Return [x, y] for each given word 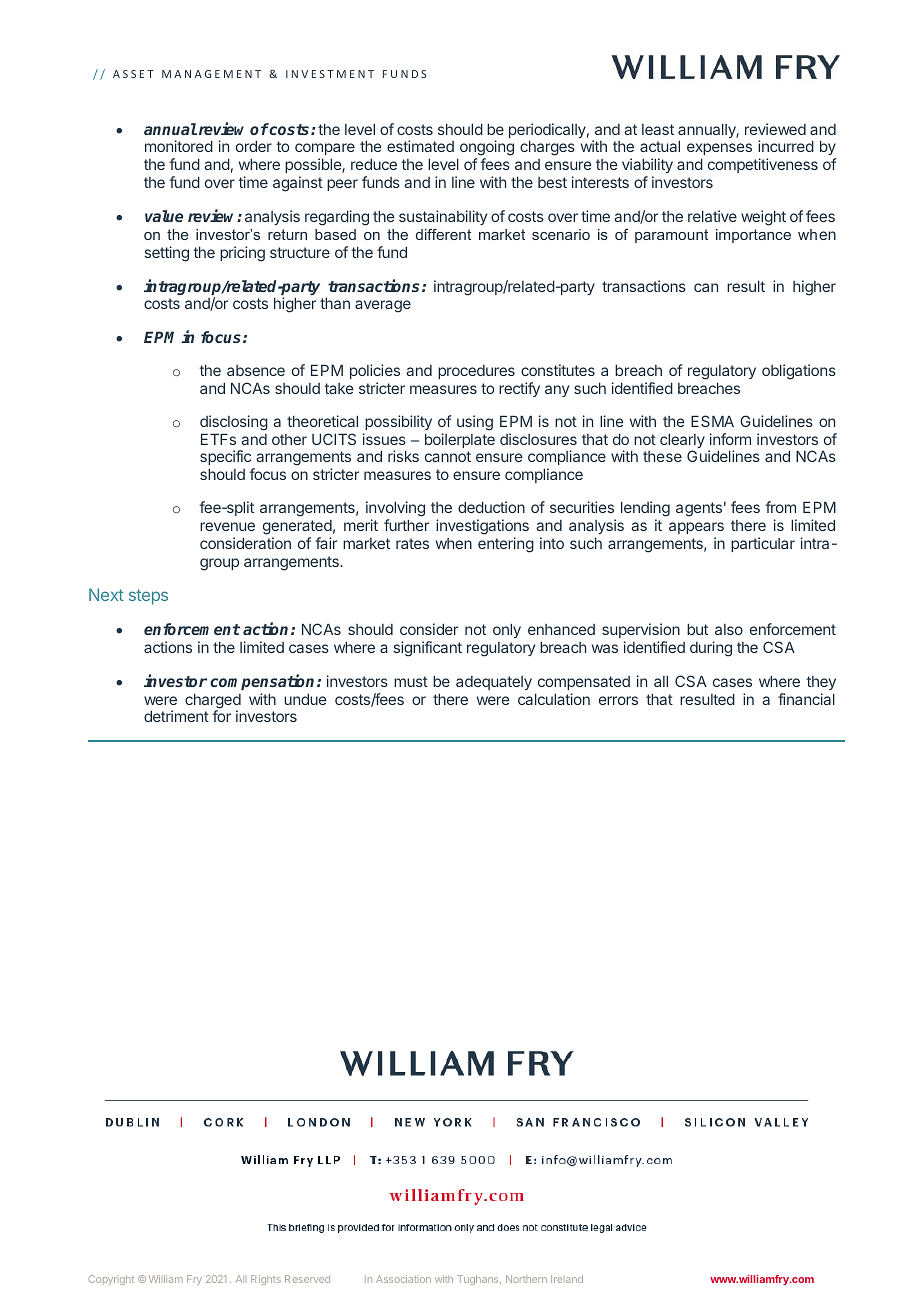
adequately [494, 683]
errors [618, 700]
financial [806, 699]
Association [403, 1279]
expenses [719, 151]
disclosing [234, 423]
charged [213, 702]
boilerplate [460, 440]
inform [730, 439]
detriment [176, 716]
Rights [266, 1280]
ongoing [487, 149]
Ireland [567, 1279]
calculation [554, 699]
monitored [179, 146]
